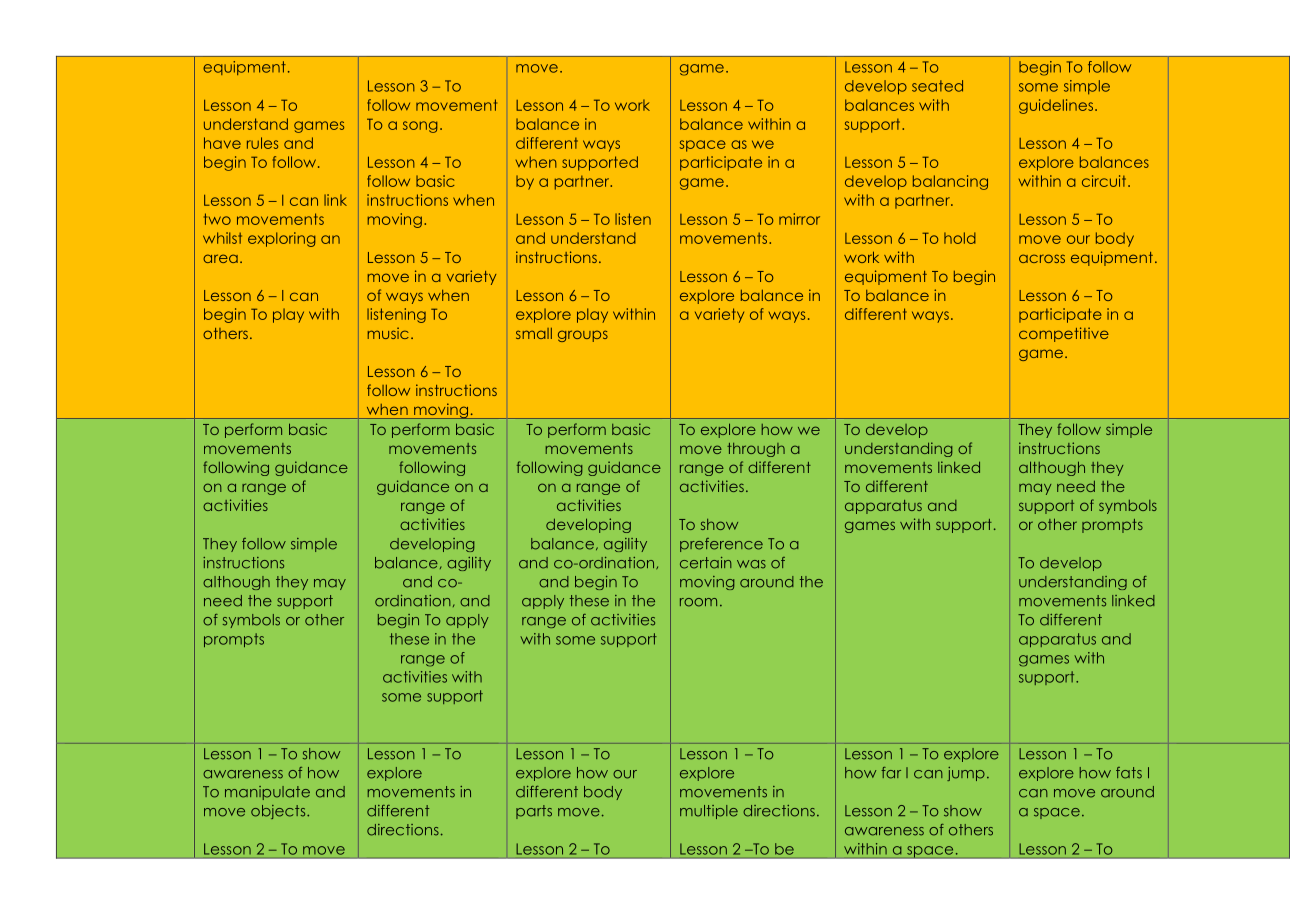 This screenshot has width=1308, height=924. Describe the element at coordinates (420, 127) in the screenshot. I see `song` at that location.
